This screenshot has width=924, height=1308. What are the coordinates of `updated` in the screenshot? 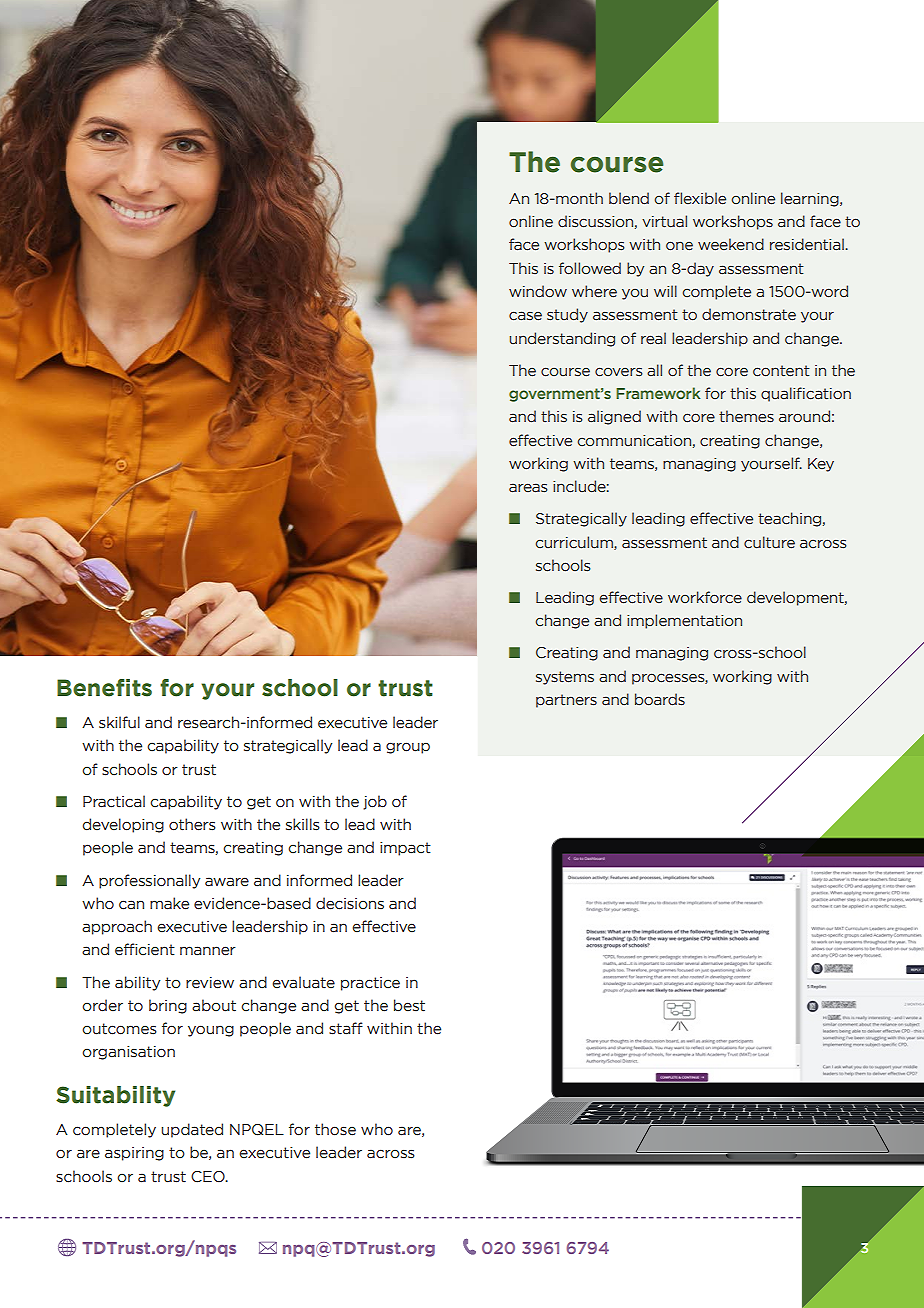 It's located at (192, 1130).
